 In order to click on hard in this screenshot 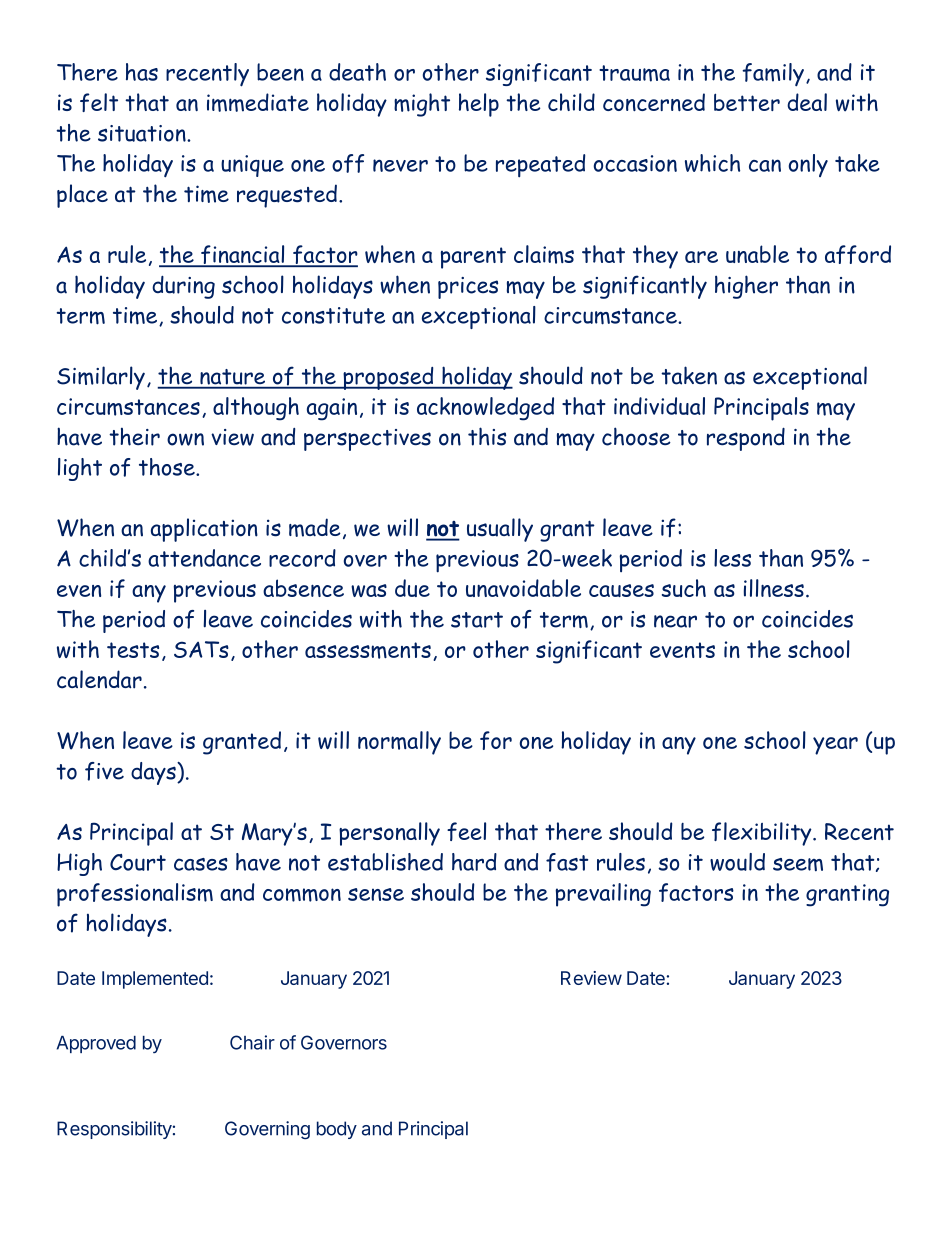, I will do `click(474, 862)`.
